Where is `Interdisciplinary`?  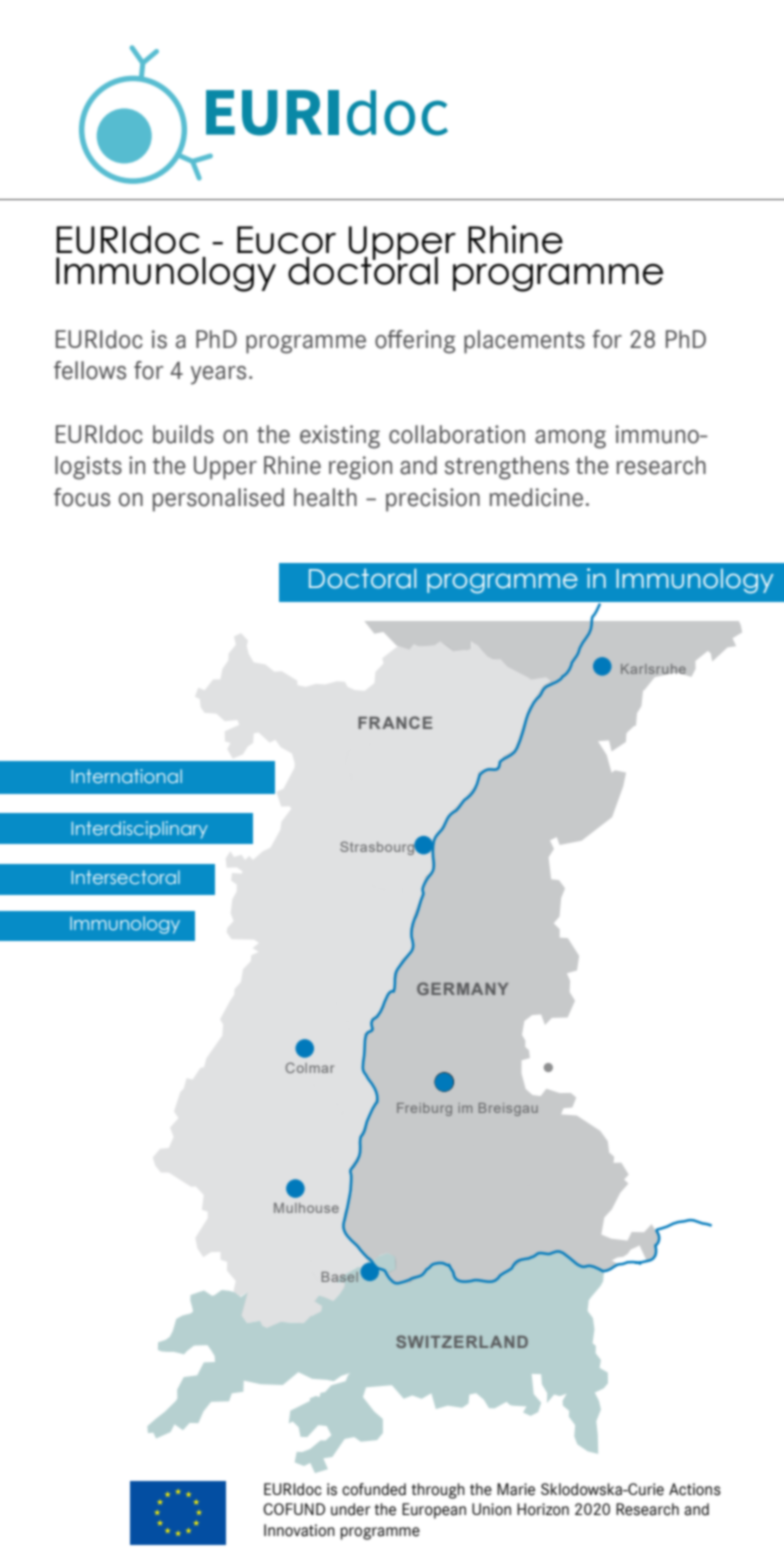
Interdisciplinary is located at coordinates (140, 830).
